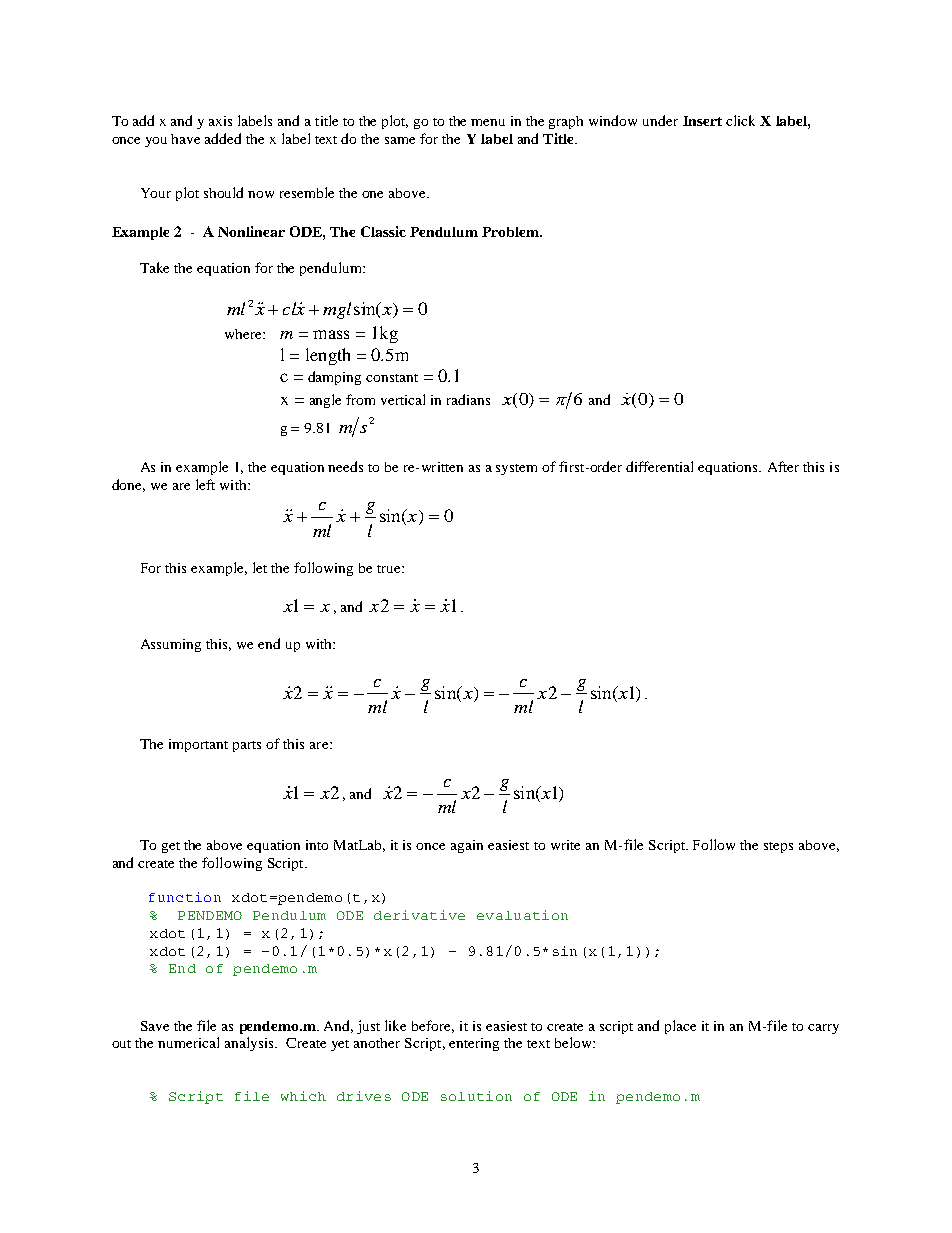 Image resolution: width=952 pixels, height=1233 pixels. I want to click on After, so click(783, 466).
